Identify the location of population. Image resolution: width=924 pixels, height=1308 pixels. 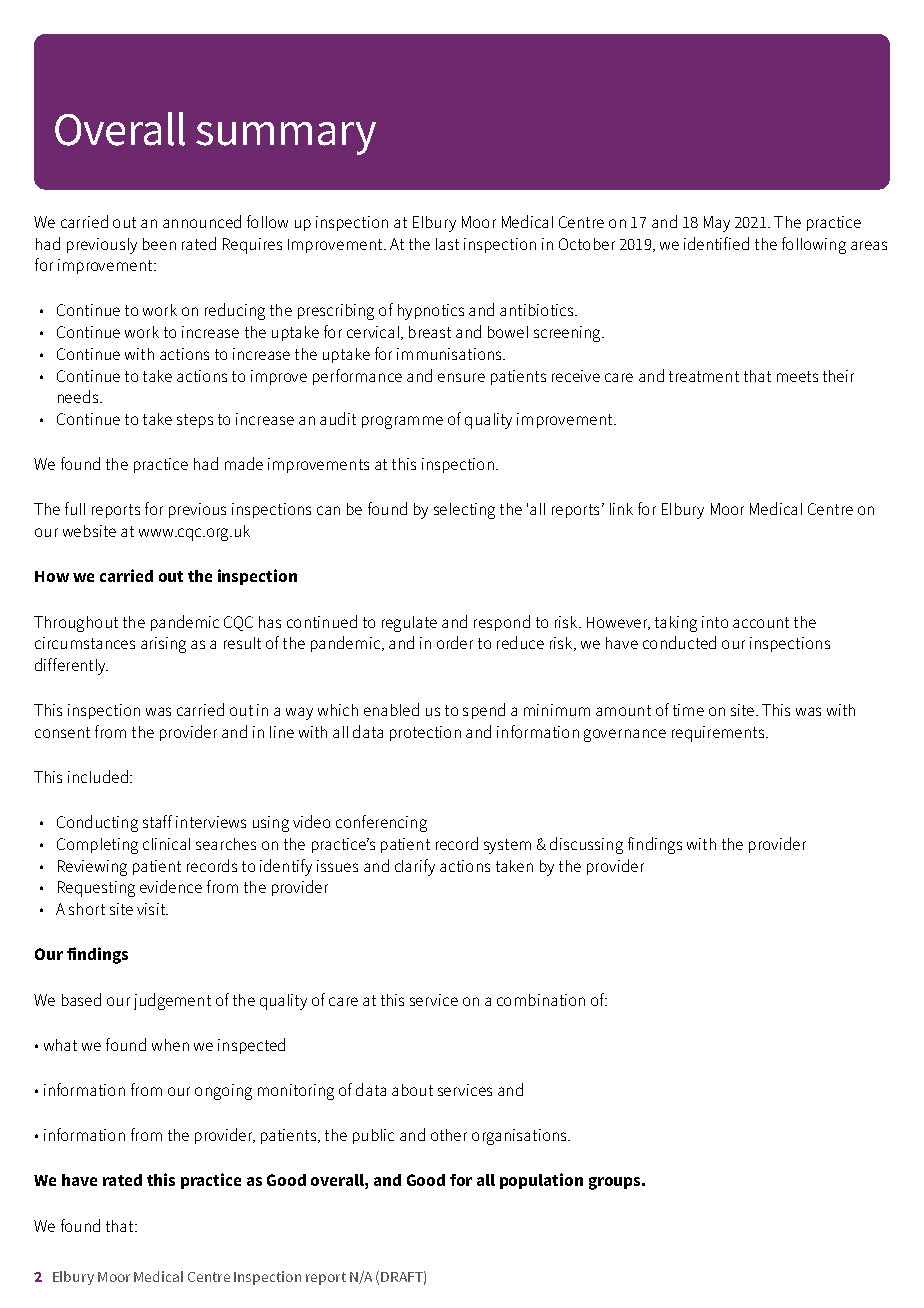
(541, 1181).
